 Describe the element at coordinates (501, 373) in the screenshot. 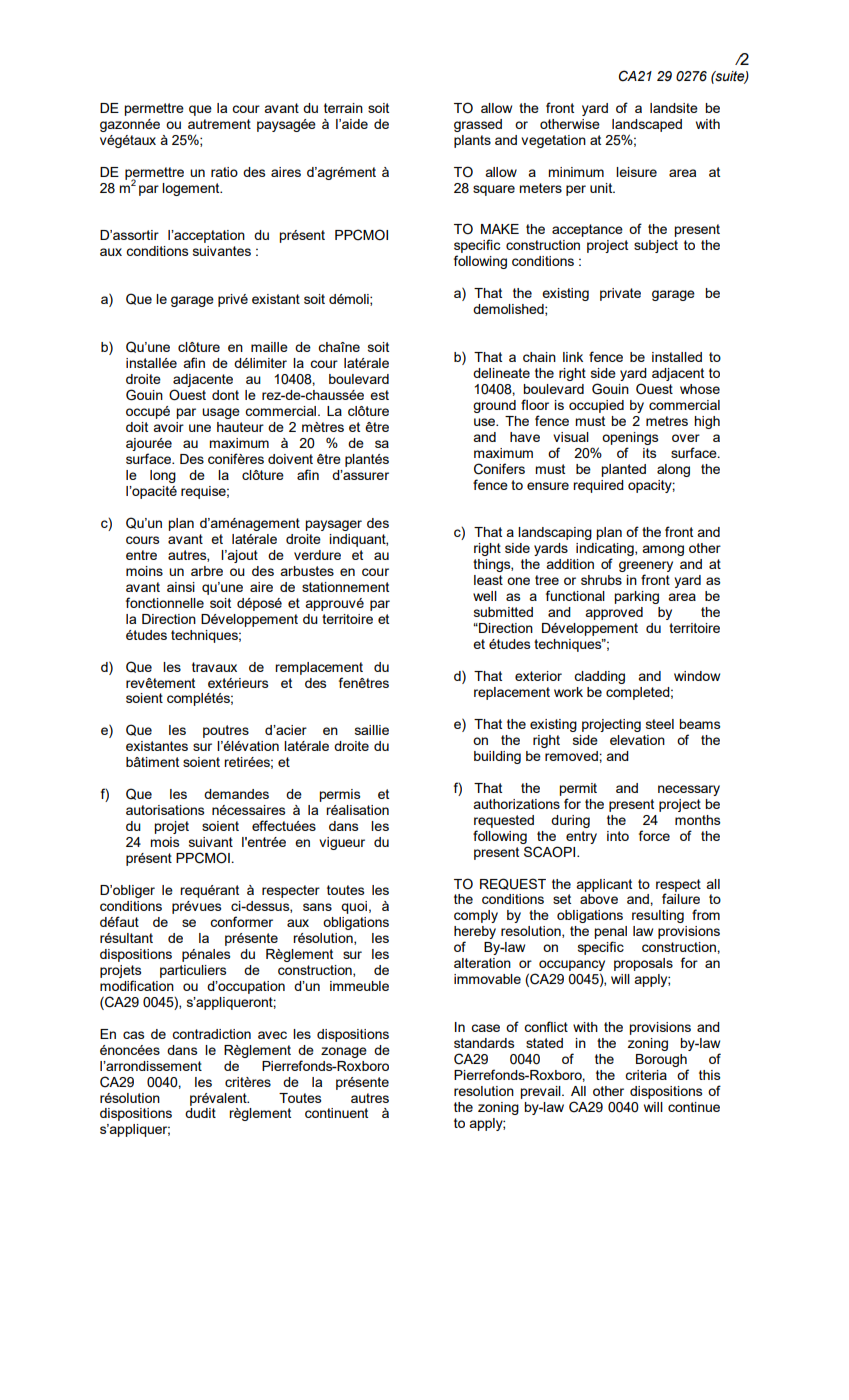

I see `delineate` at that location.
